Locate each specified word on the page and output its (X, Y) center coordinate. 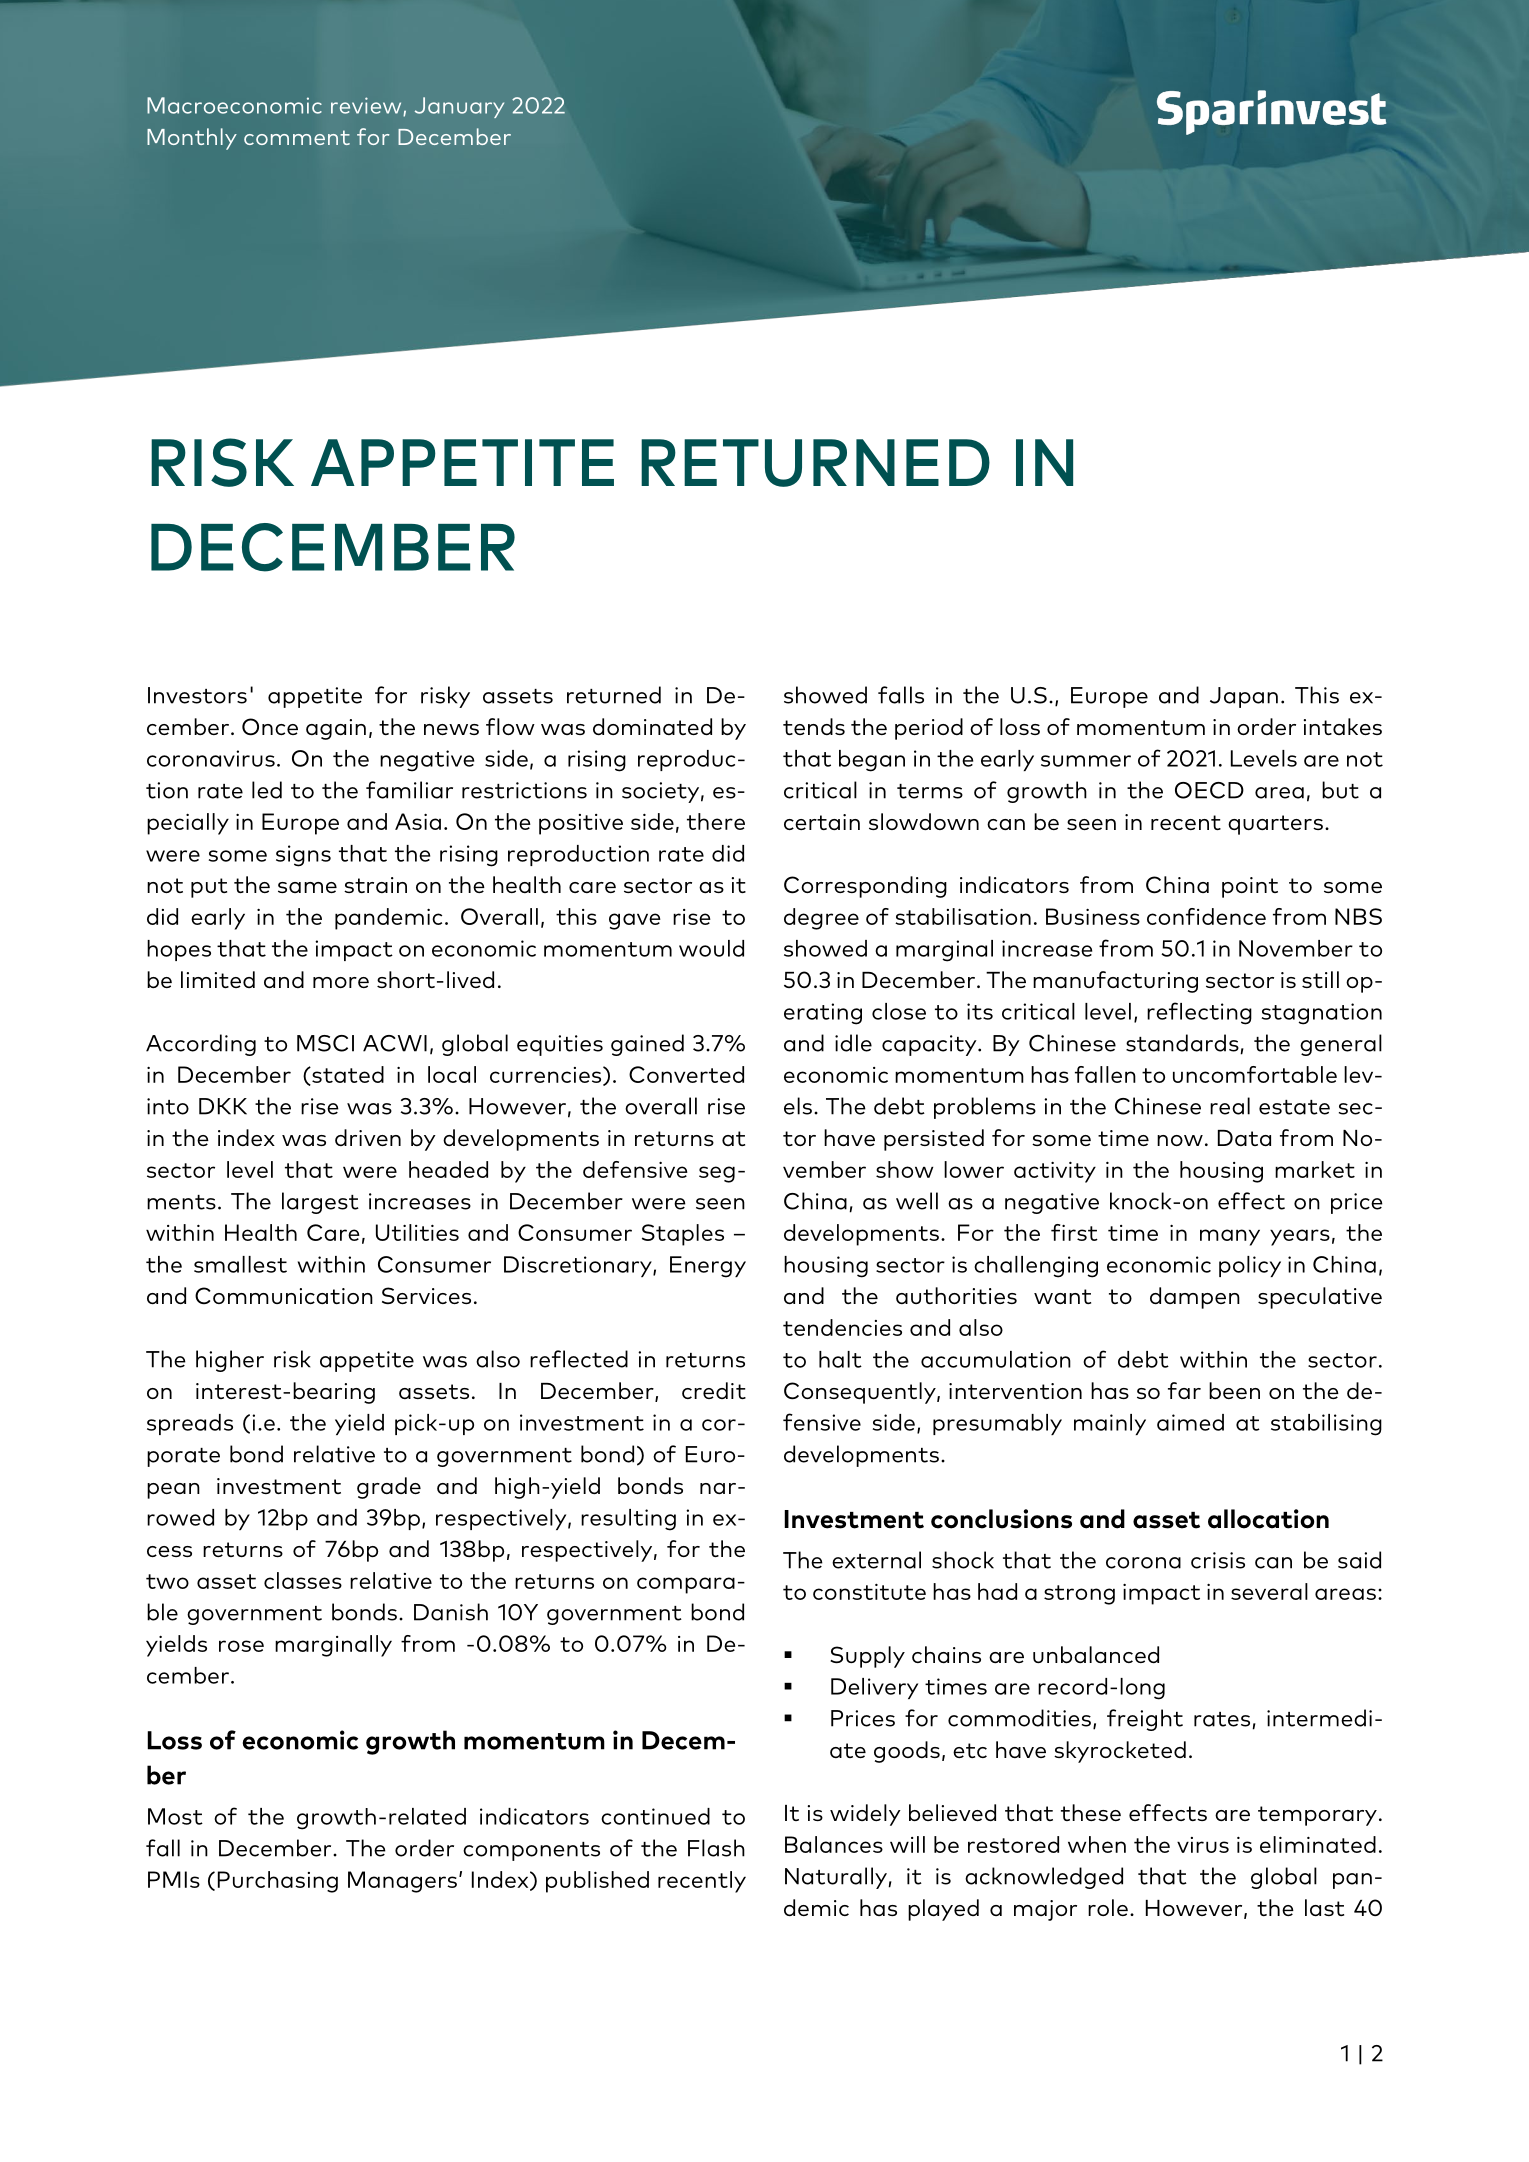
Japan (1244, 697)
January (459, 107)
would (711, 948)
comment (297, 137)
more (341, 982)
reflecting (1199, 1013)
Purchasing (278, 1882)
